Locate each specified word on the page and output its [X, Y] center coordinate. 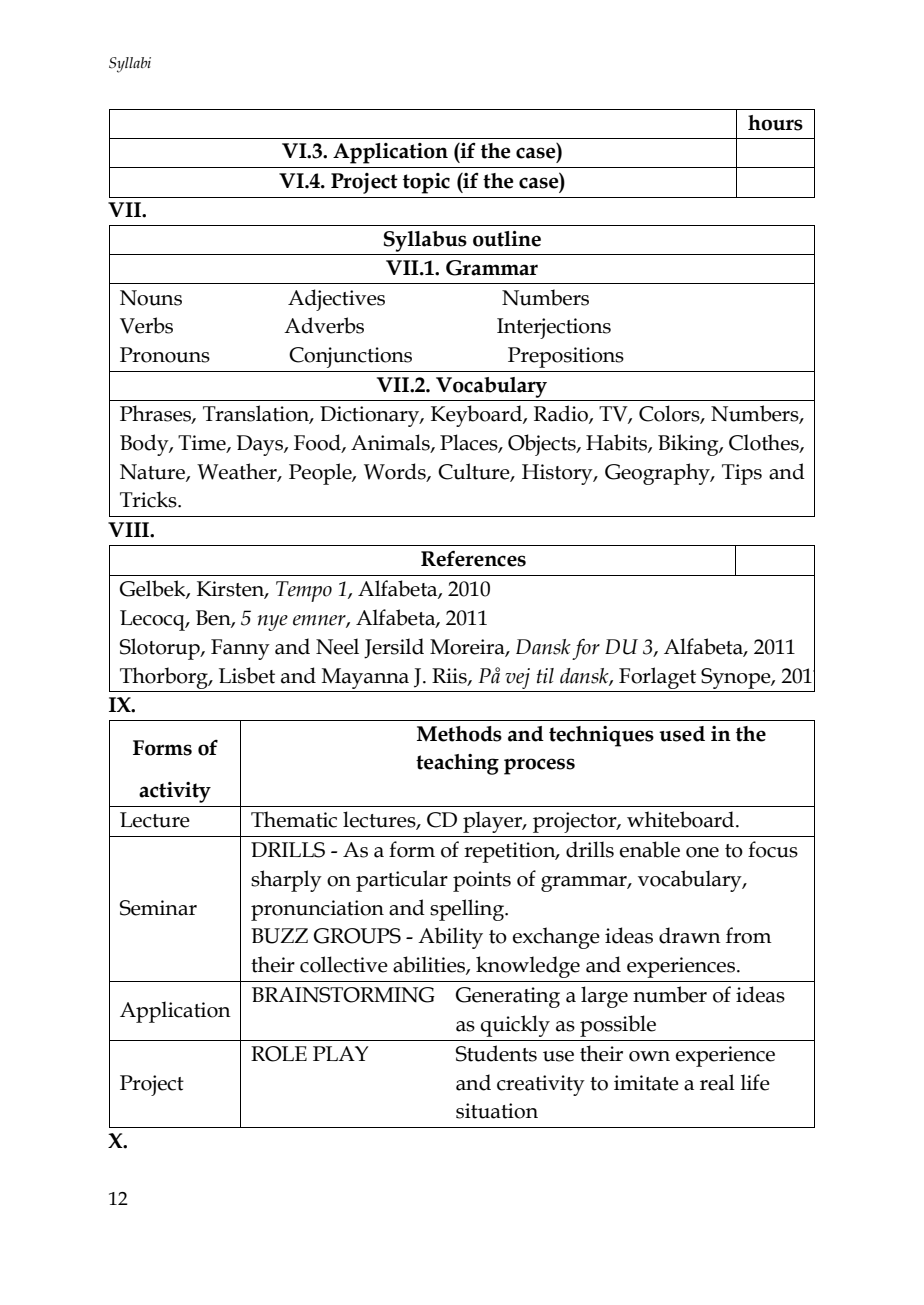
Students [496, 1053]
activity [175, 792]
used [682, 734]
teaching [457, 764]
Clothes [765, 443]
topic [426, 183]
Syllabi [130, 65]
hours [775, 123]
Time [203, 444]
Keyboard [477, 416]
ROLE [279, 1054]
